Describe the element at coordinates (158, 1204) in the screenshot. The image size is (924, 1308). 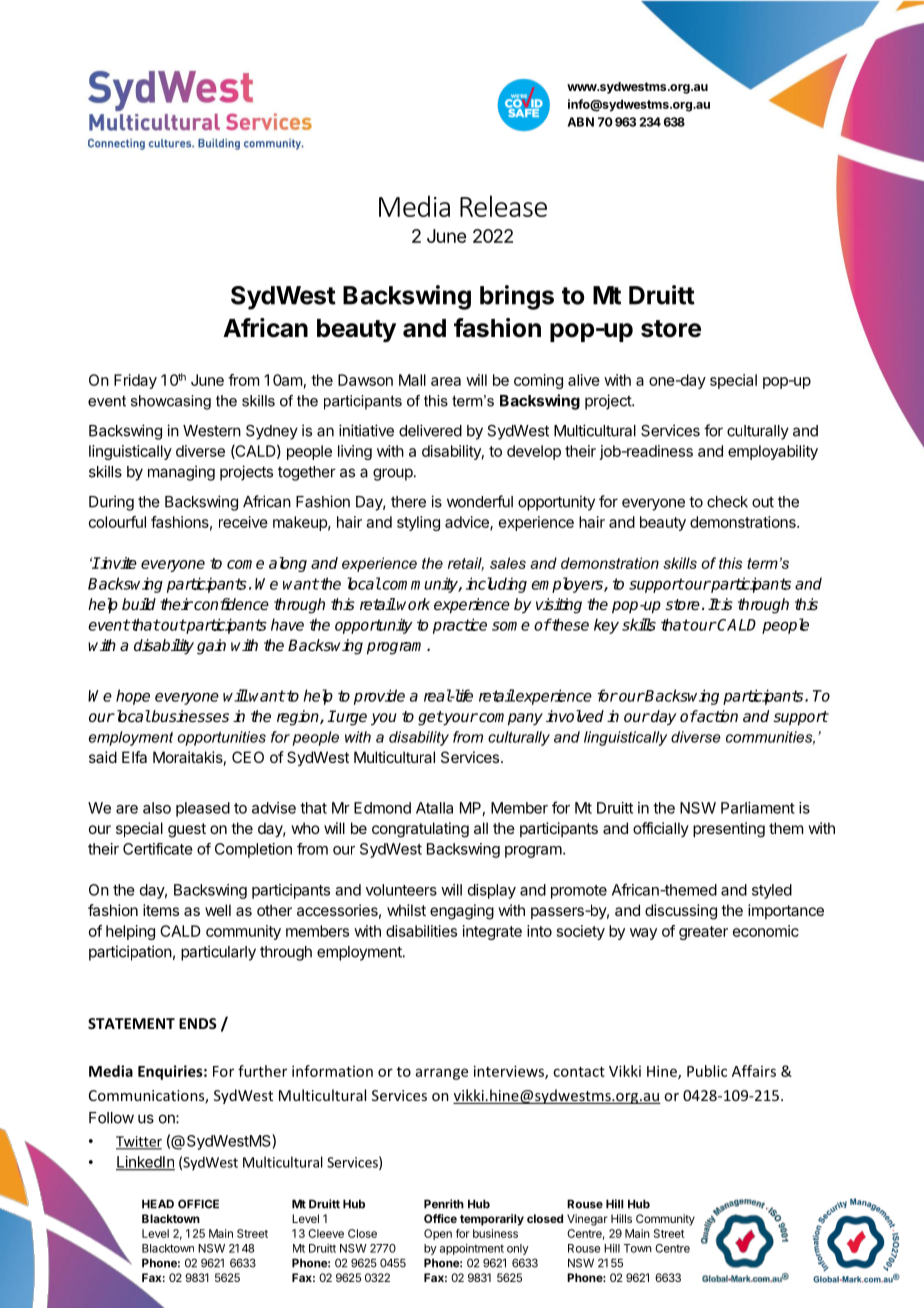
I see `HEAD` at that location.
